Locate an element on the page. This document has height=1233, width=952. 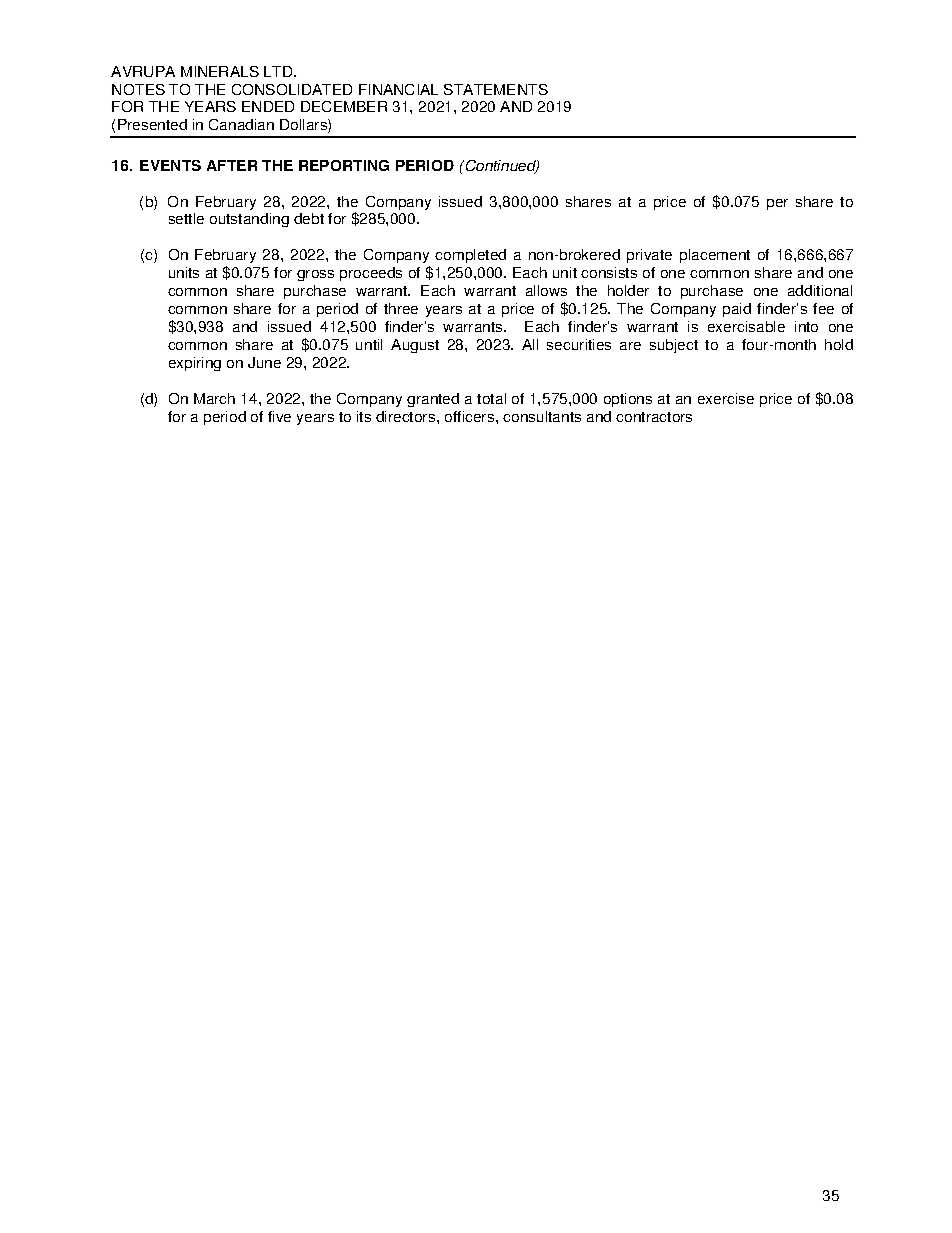
total is located at coordinates (491, 398).
